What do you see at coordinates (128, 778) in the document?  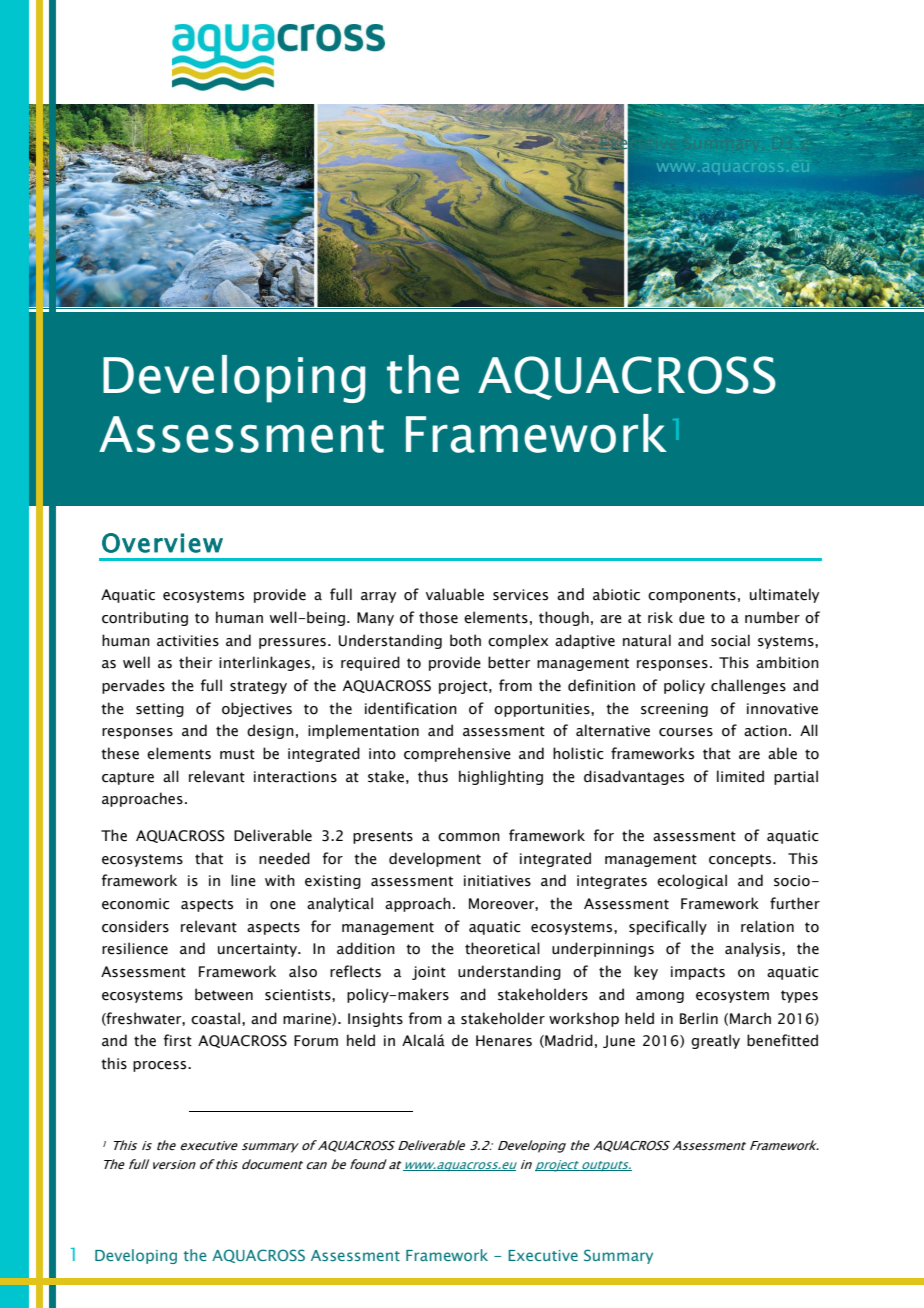 I see `capture` at bounding box center [128, 778].
